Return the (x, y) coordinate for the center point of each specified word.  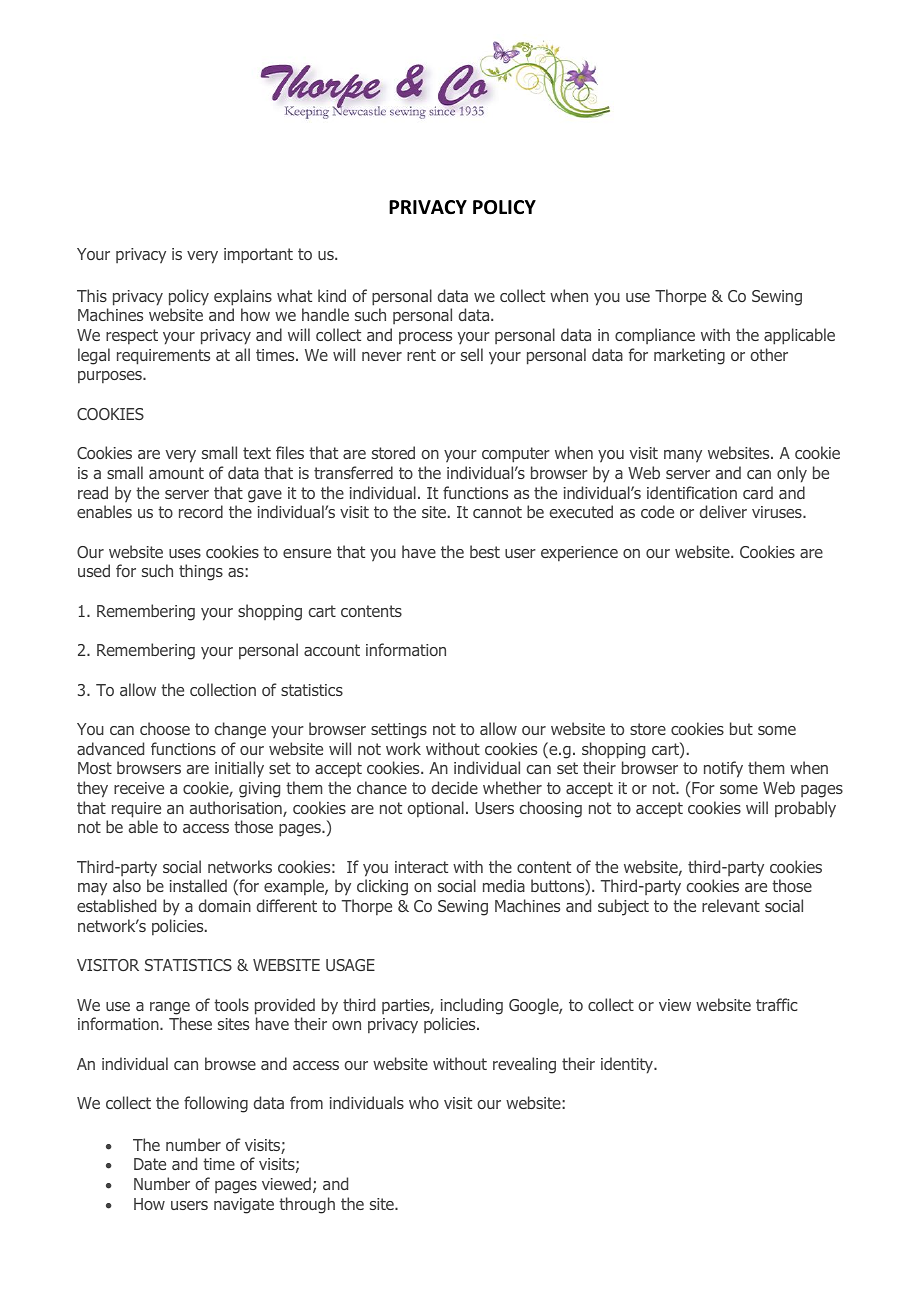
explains (243, 297)
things (201, 572)
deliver (723, 511)
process (425, 338)
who (424, 1102)
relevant (731, 905)
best (485, 551)
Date (150, 1164)
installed (198, 885)
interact (421, 867)
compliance (655, 336)
